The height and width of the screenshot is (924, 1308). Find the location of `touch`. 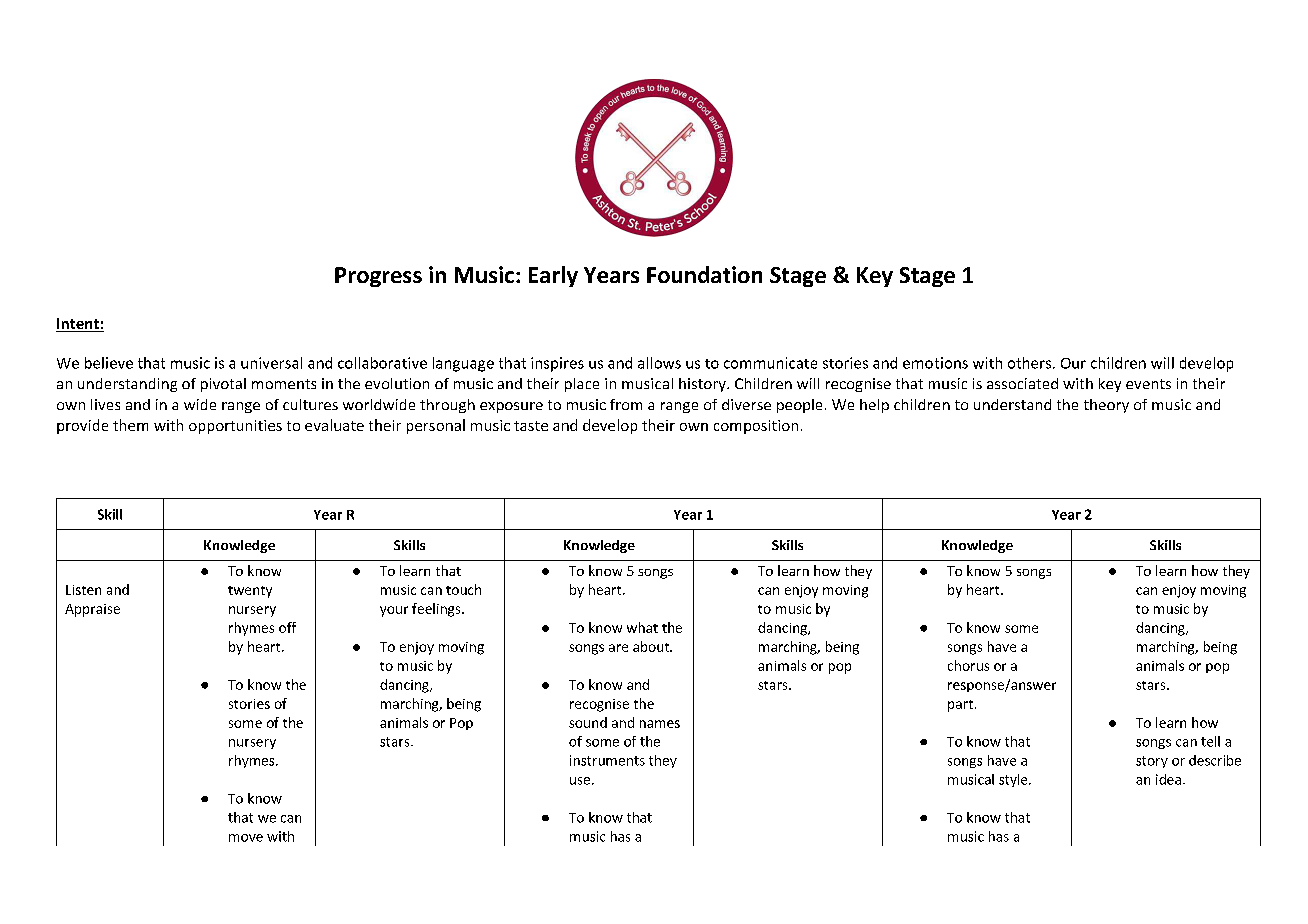

touch is located at coordinates (463, 589).
